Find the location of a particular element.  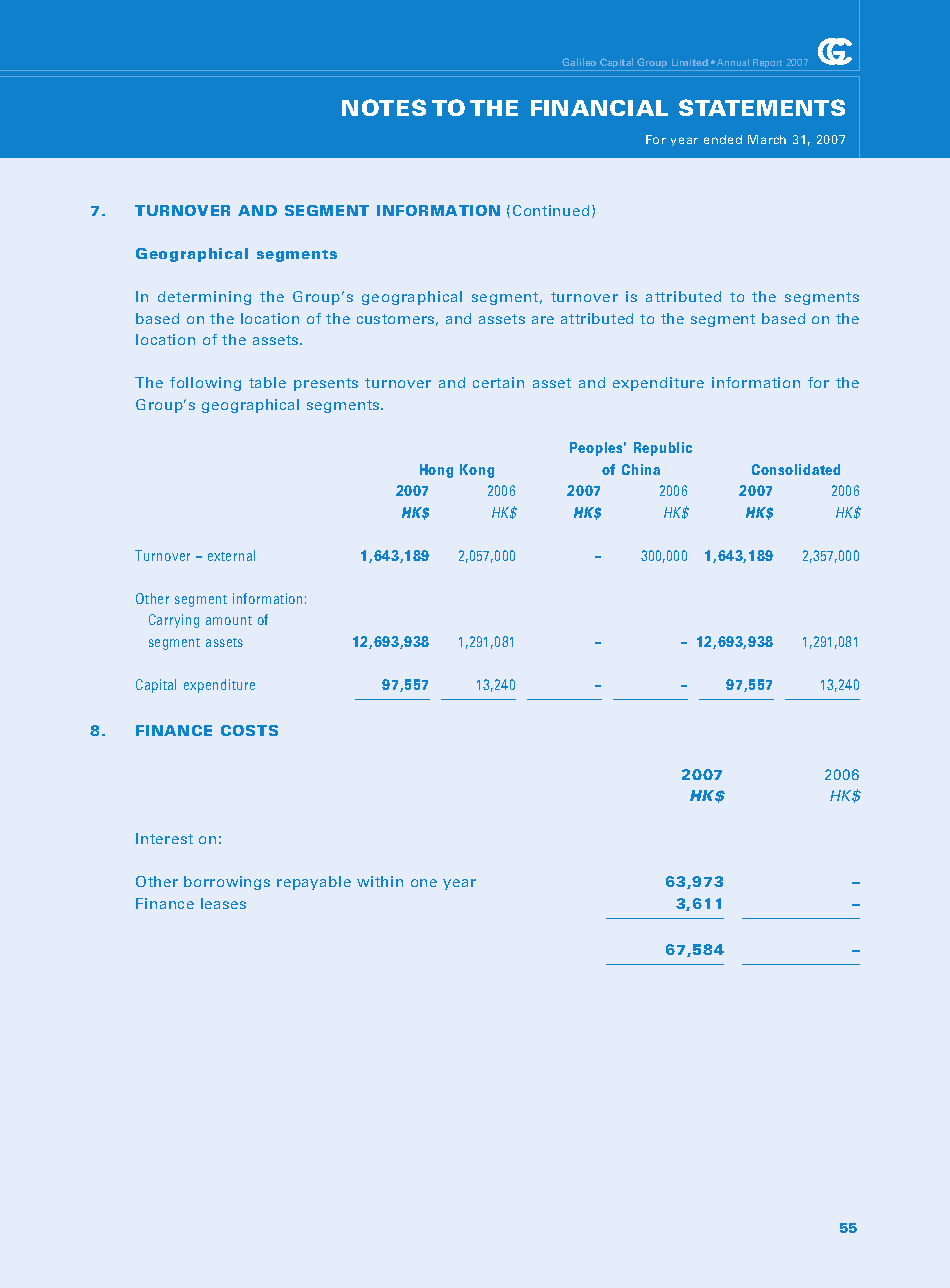

Annual is located at coordinates (733, 62).
